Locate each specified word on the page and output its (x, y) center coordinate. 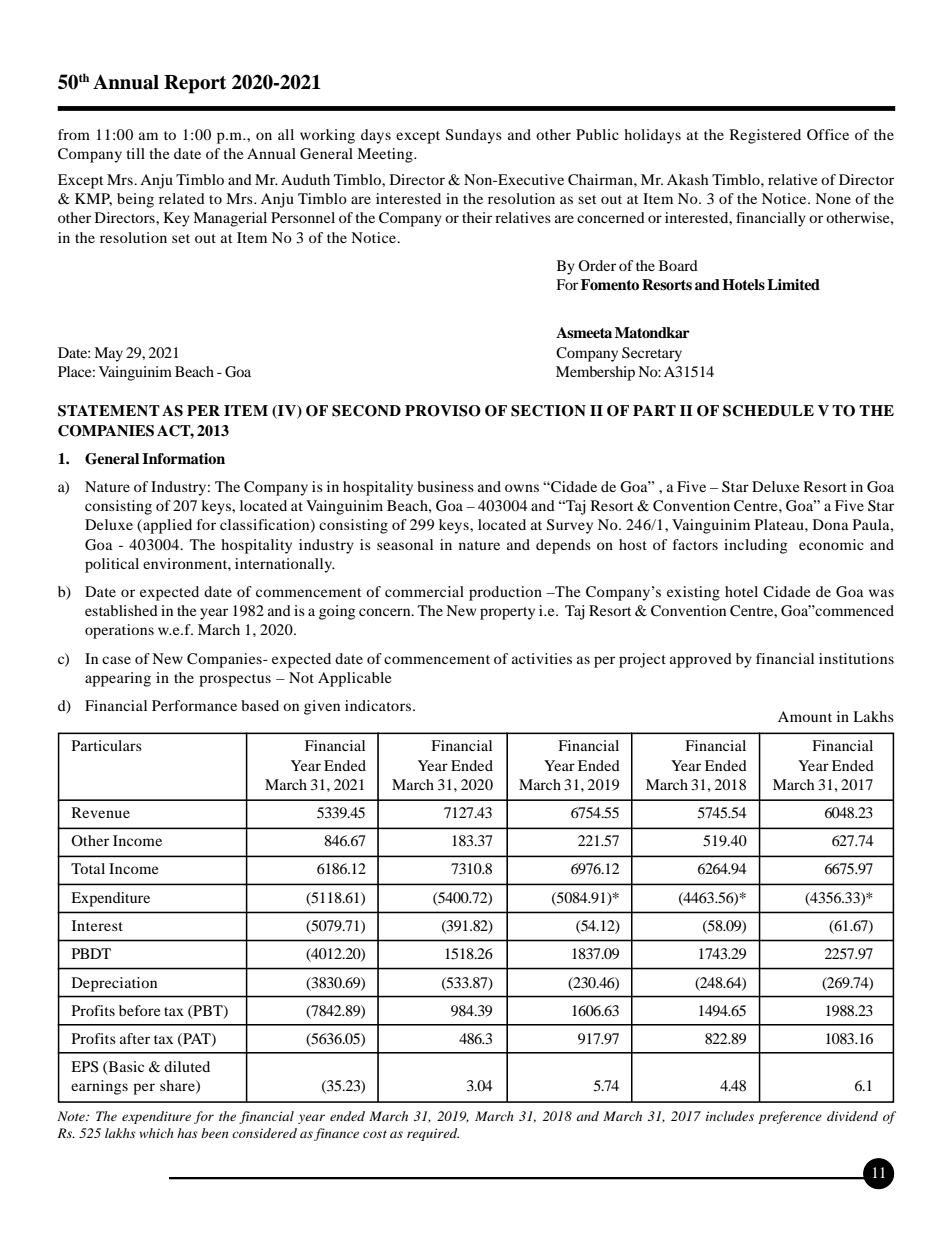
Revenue (101, 812)
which (156, 1133)
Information (183, 459)
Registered (765, 136)
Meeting (386, 155)
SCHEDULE (768, 411)
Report (195, 84)
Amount (805, 716)
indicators (378, 705)
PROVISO (443, 411)
